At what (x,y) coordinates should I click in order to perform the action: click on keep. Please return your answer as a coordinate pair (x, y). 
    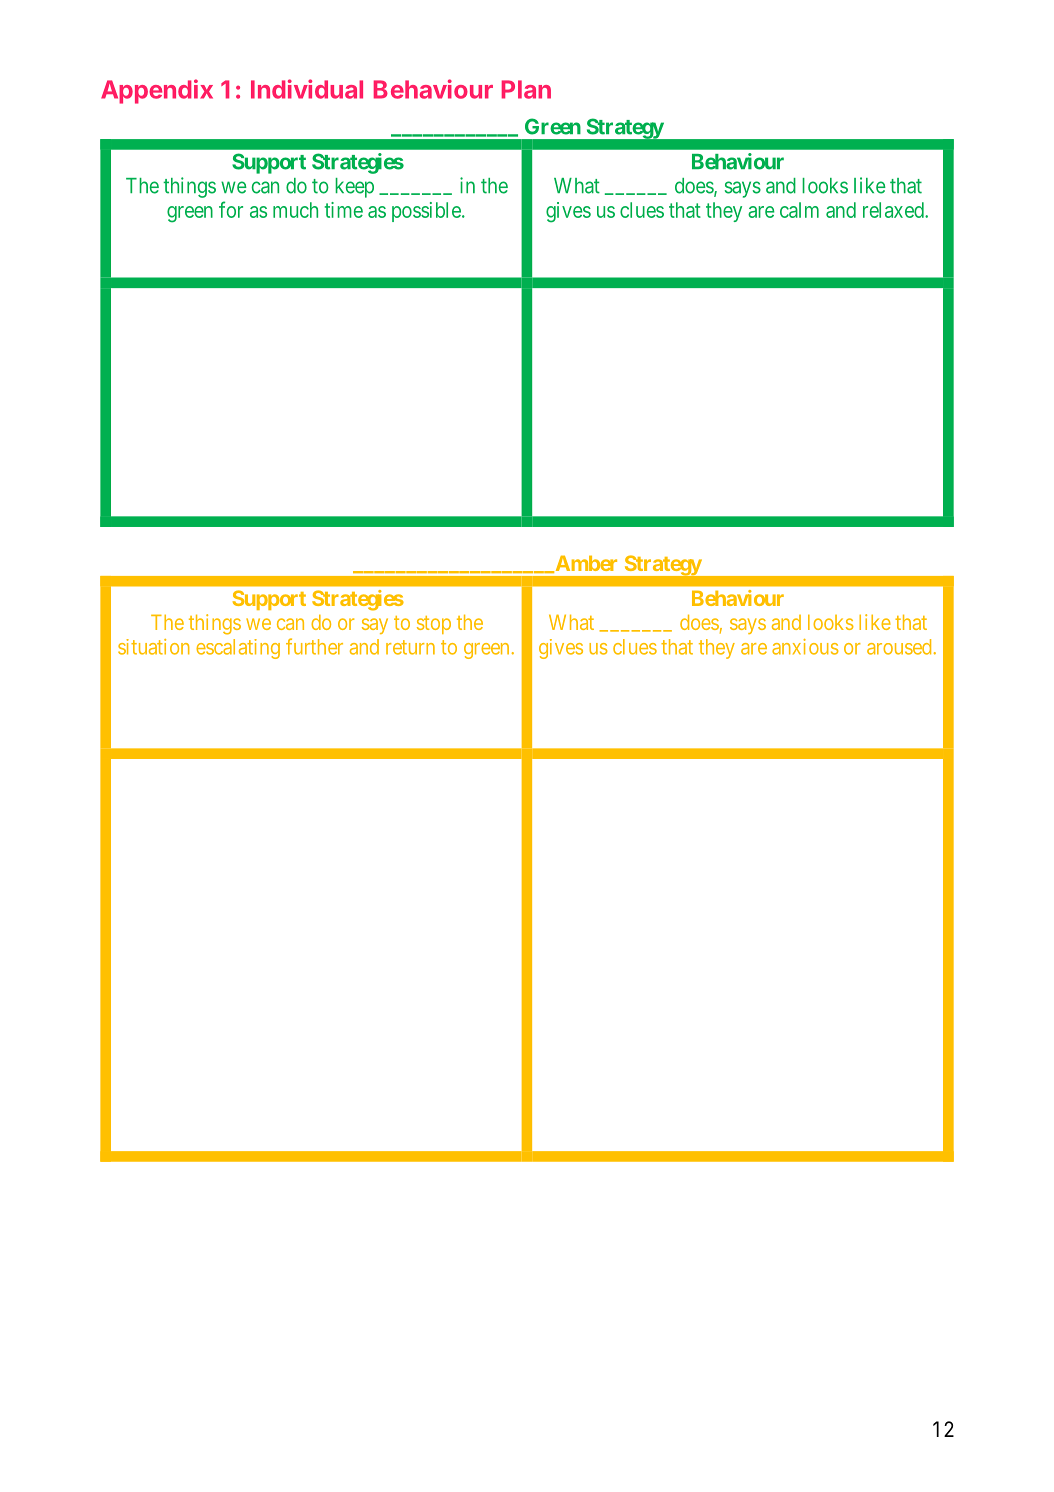
    Looking at the image, I should click on (354, 188).
